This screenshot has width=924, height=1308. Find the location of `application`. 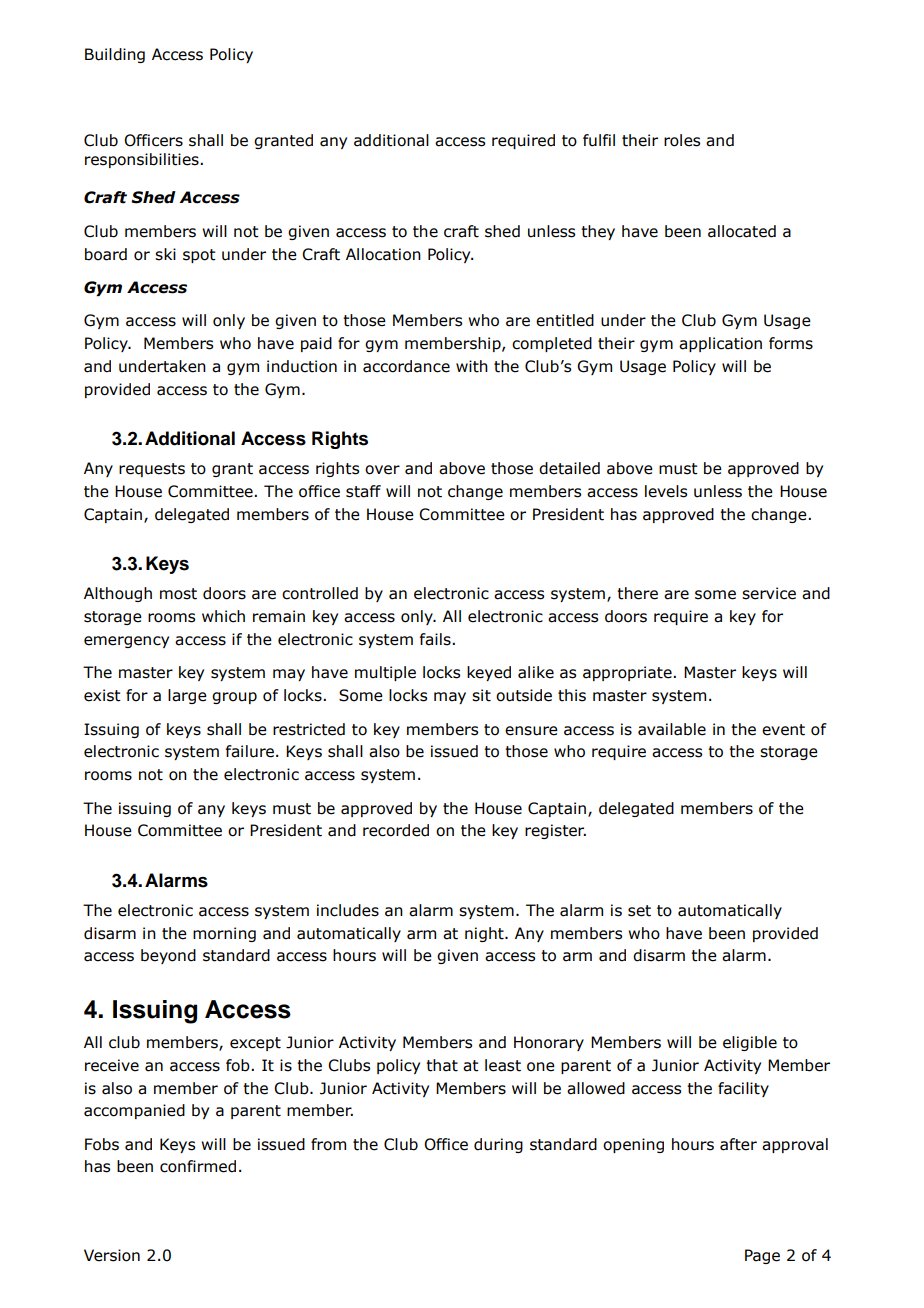

application is located at coordinates (720, 344).
